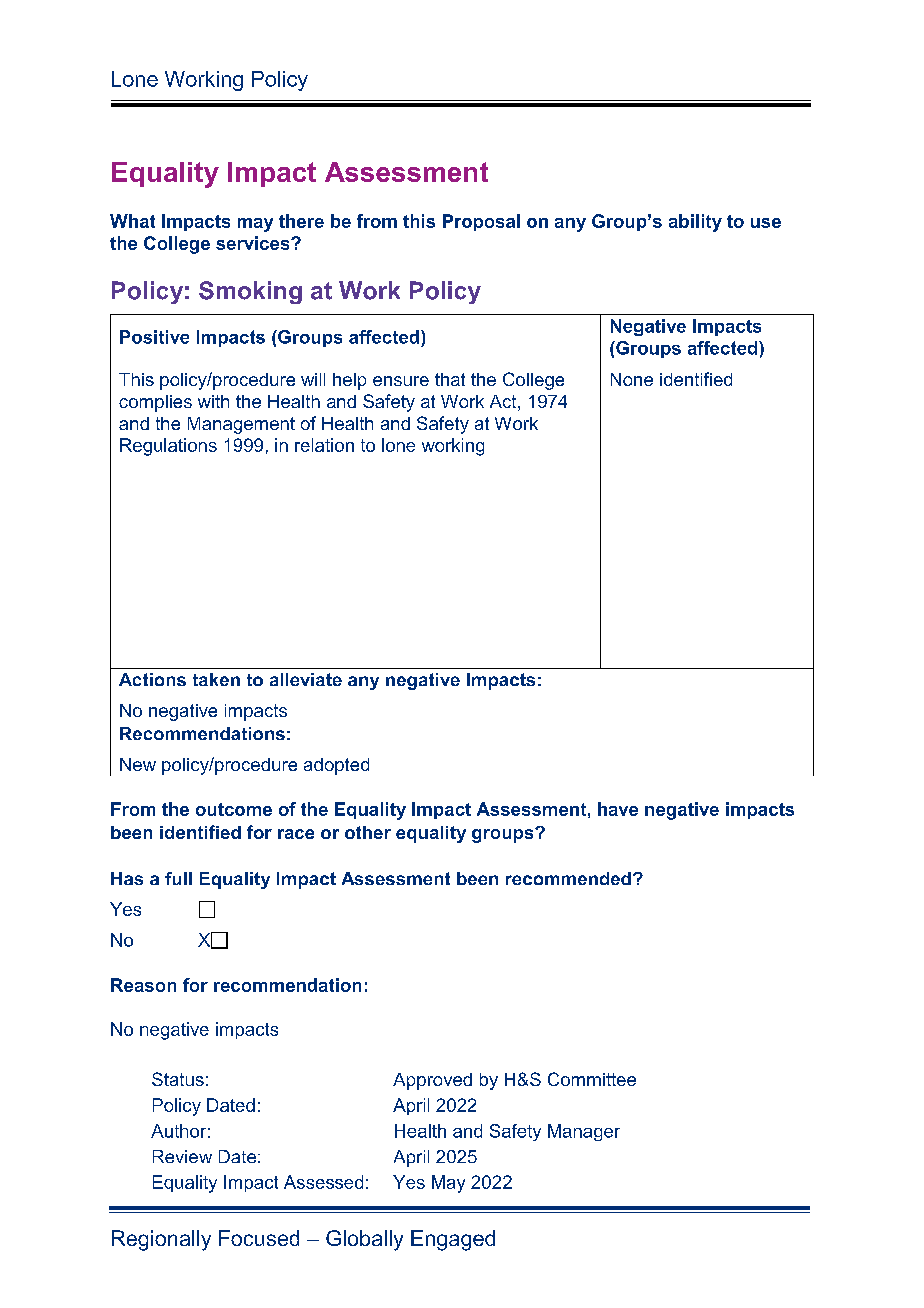 This image has height=1308, width=924. Describe the element at coordinates (168, 447) in the image. I see `Regulations` at that location.
